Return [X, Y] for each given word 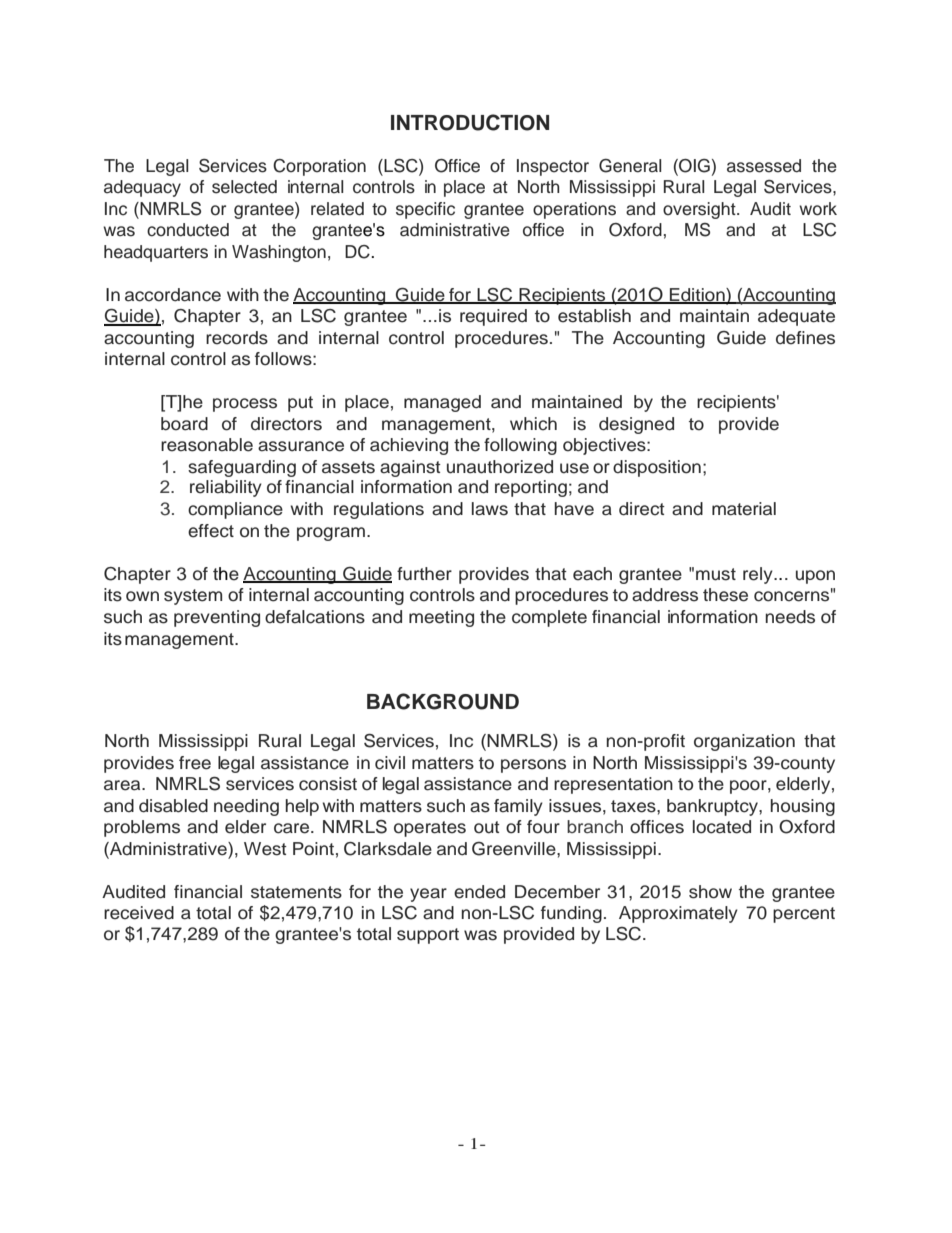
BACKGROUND [443, 701]
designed [636, 425]
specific [425, 210]
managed [442, 403]
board [184, 424]
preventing [217, 618]
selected [244, 187]
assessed [764, 166]
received [139, 913]
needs [790, 617]
